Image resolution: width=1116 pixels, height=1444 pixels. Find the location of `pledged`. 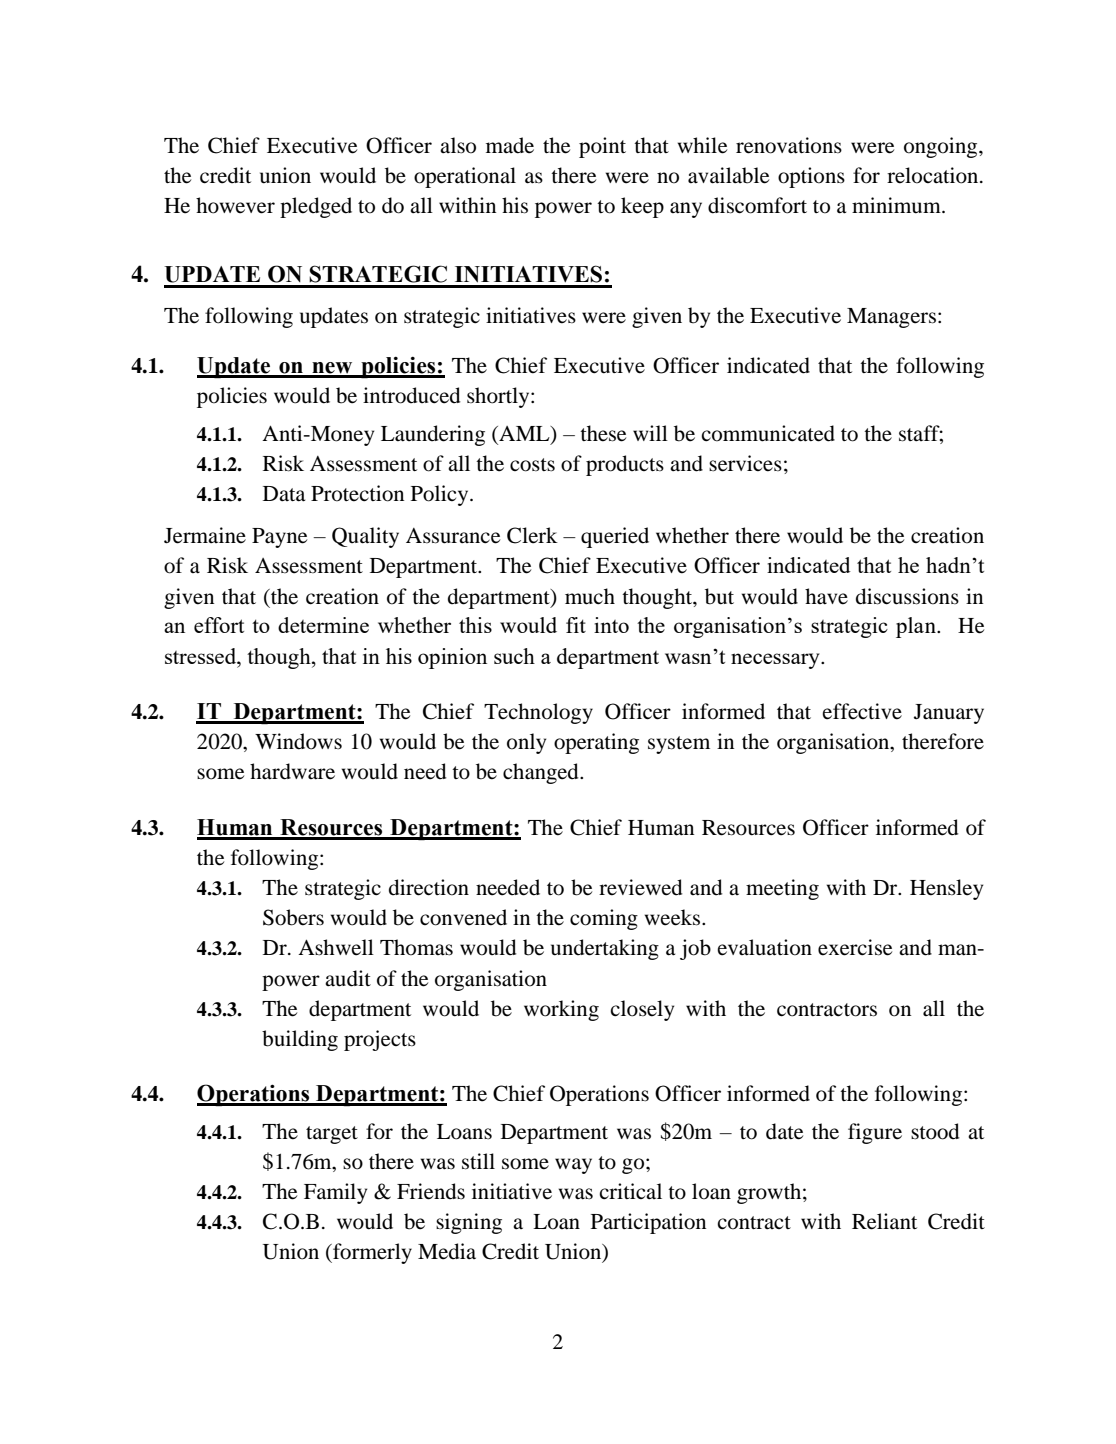

pledged is located at coordinates (316, 207).
